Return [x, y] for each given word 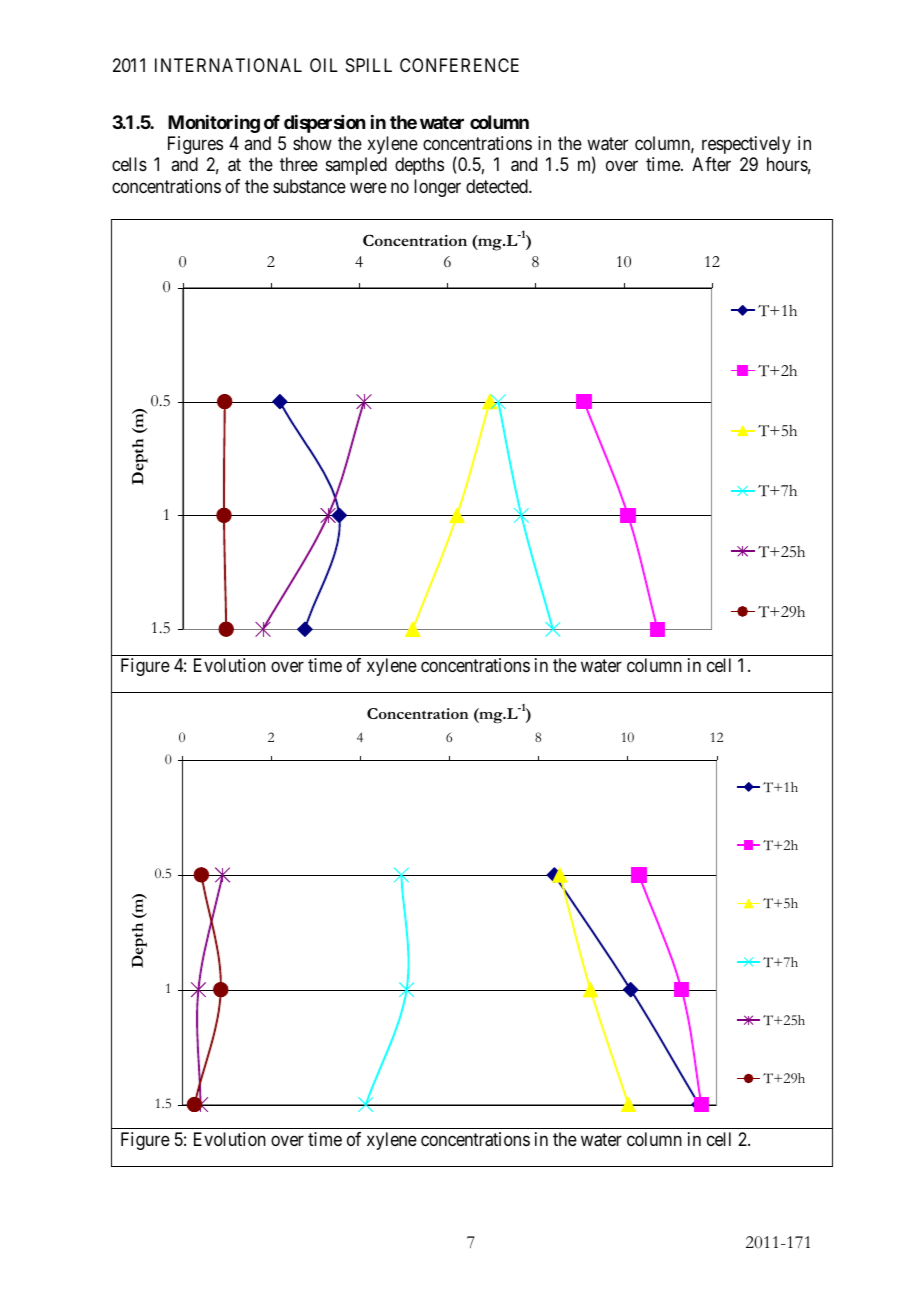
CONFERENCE [459, 65]
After [711, 164]
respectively [746, 145]
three [299, 164]
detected [498, 186]
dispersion [324, 124]
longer [437, 188]
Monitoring [214, 124]
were [368, 187]
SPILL [369, 65]
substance [309, 186]
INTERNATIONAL [228, 65]
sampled [356, 166]
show [312, 143]
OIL [324, 65]
